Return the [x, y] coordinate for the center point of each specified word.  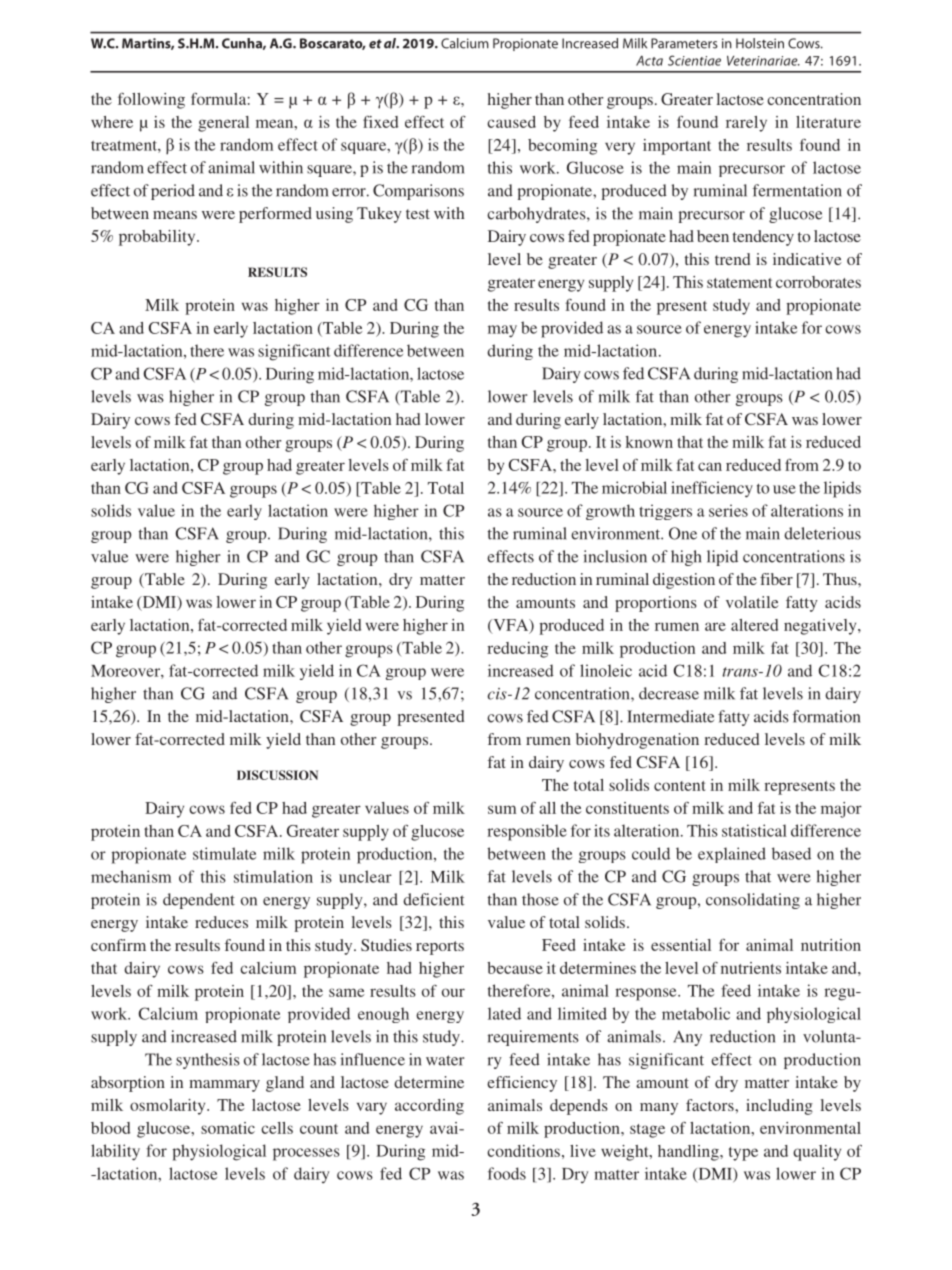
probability [158, 238]
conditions [523, 1151]
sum [502, 809]
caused [511, 122]
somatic [228, 1128]
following [151, 101]
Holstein [760, 43]
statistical [754, 830]
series [728, 510]
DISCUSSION [277, 775]
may [502, 331]
